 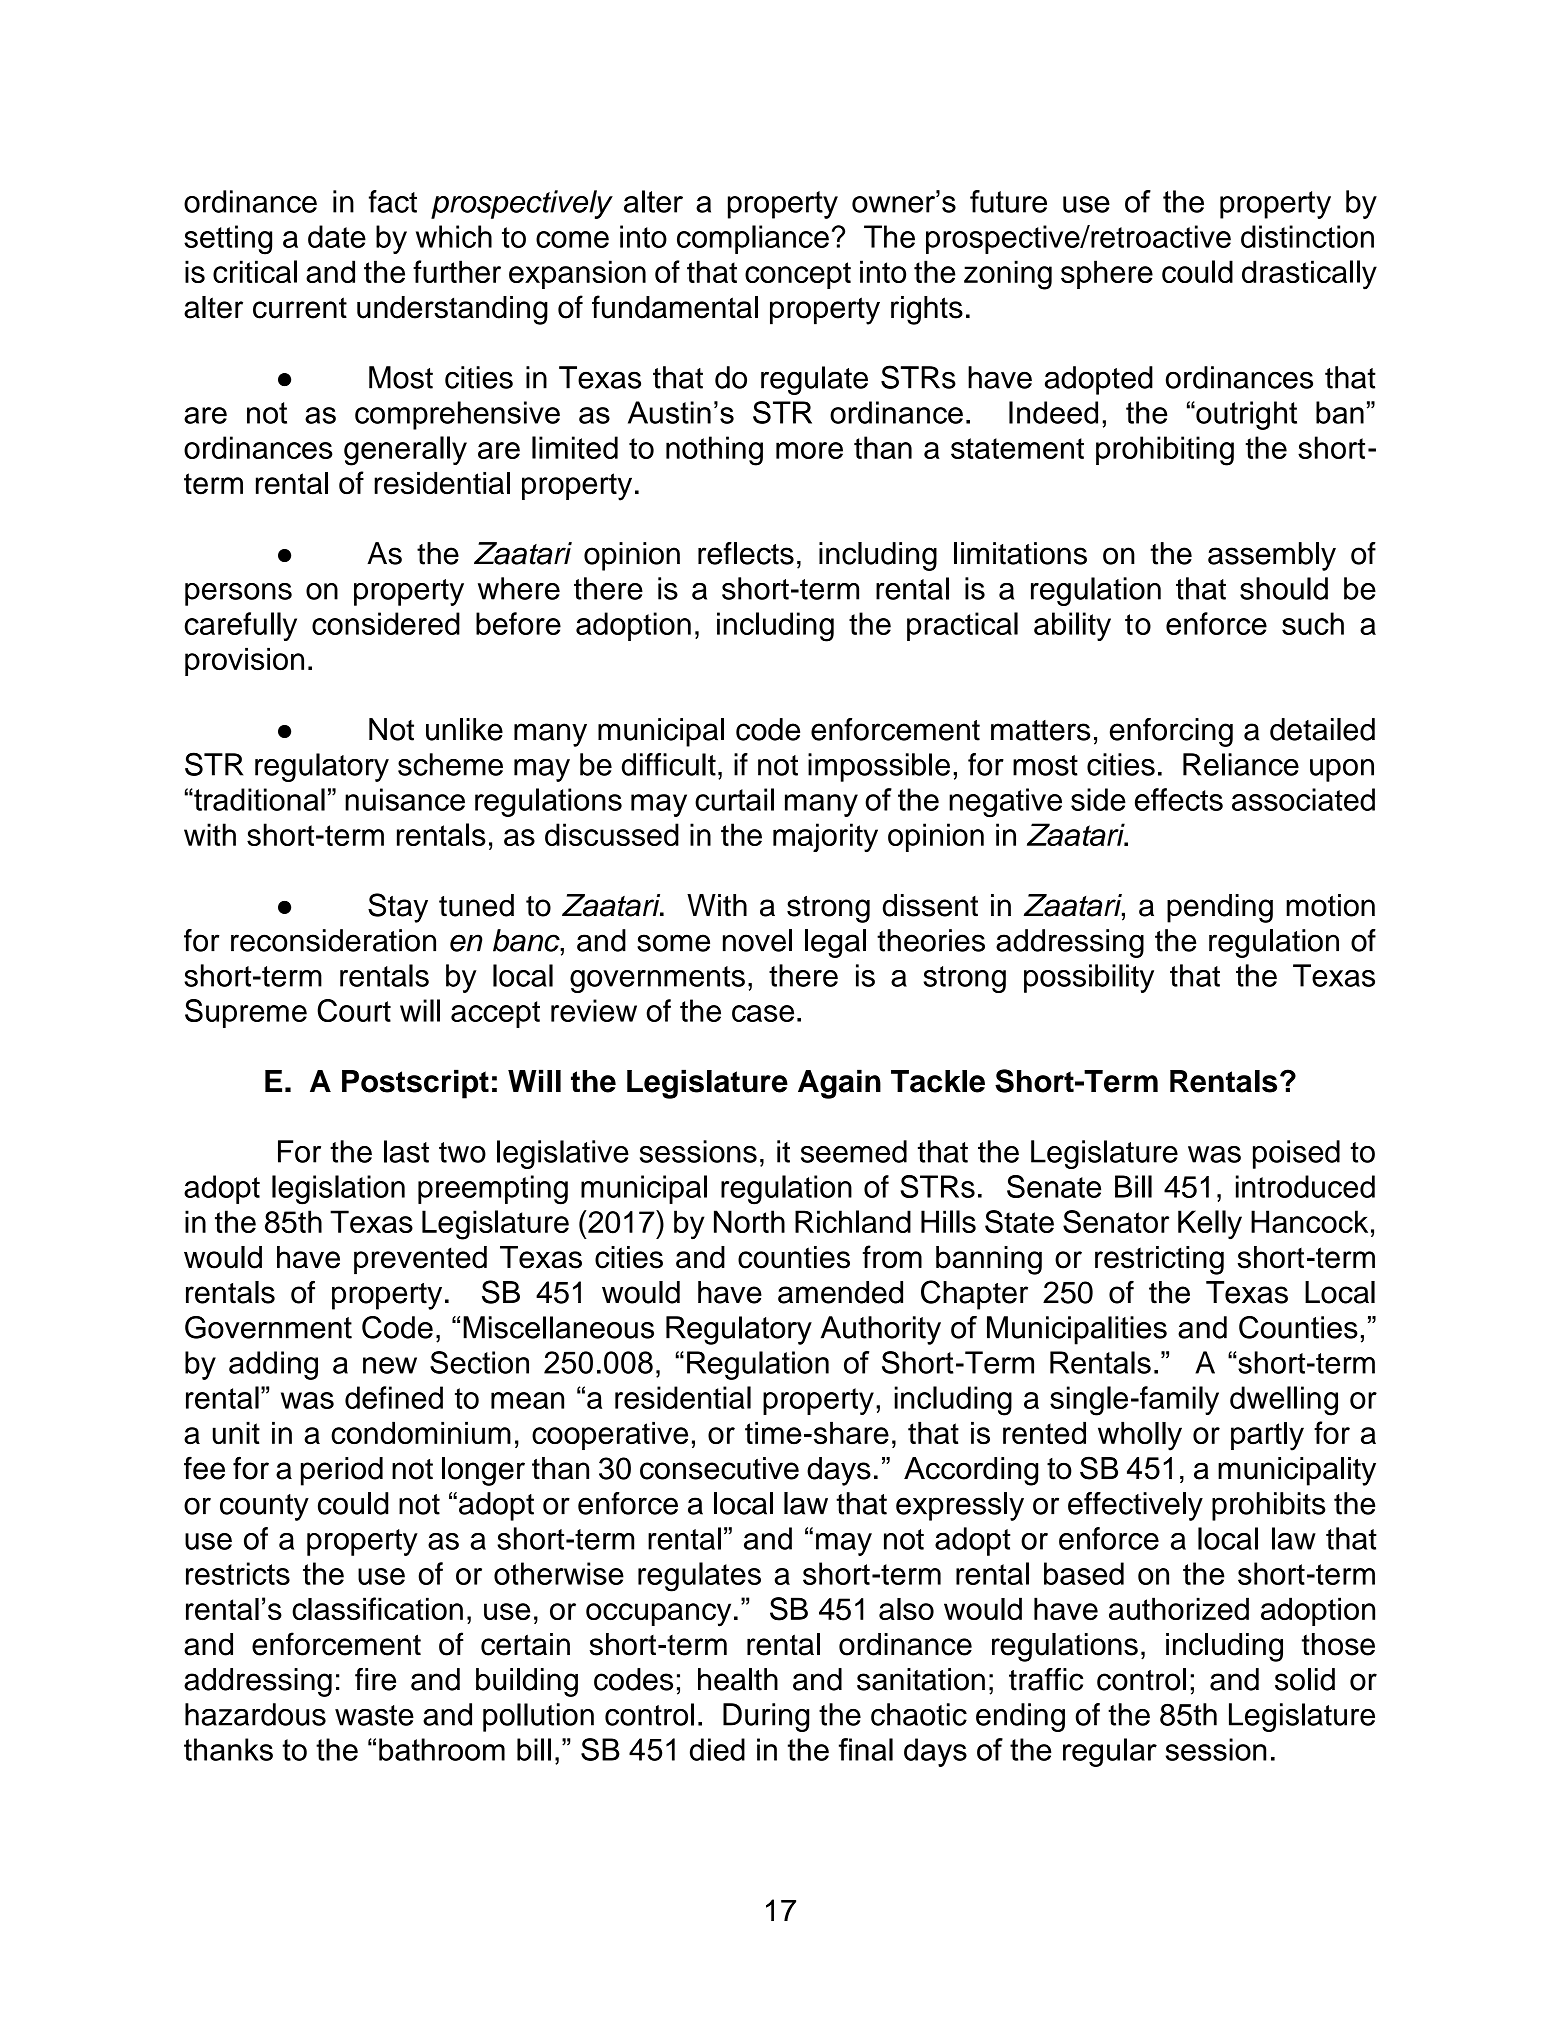 I want to click on During, so click(x=766, y=1717).
